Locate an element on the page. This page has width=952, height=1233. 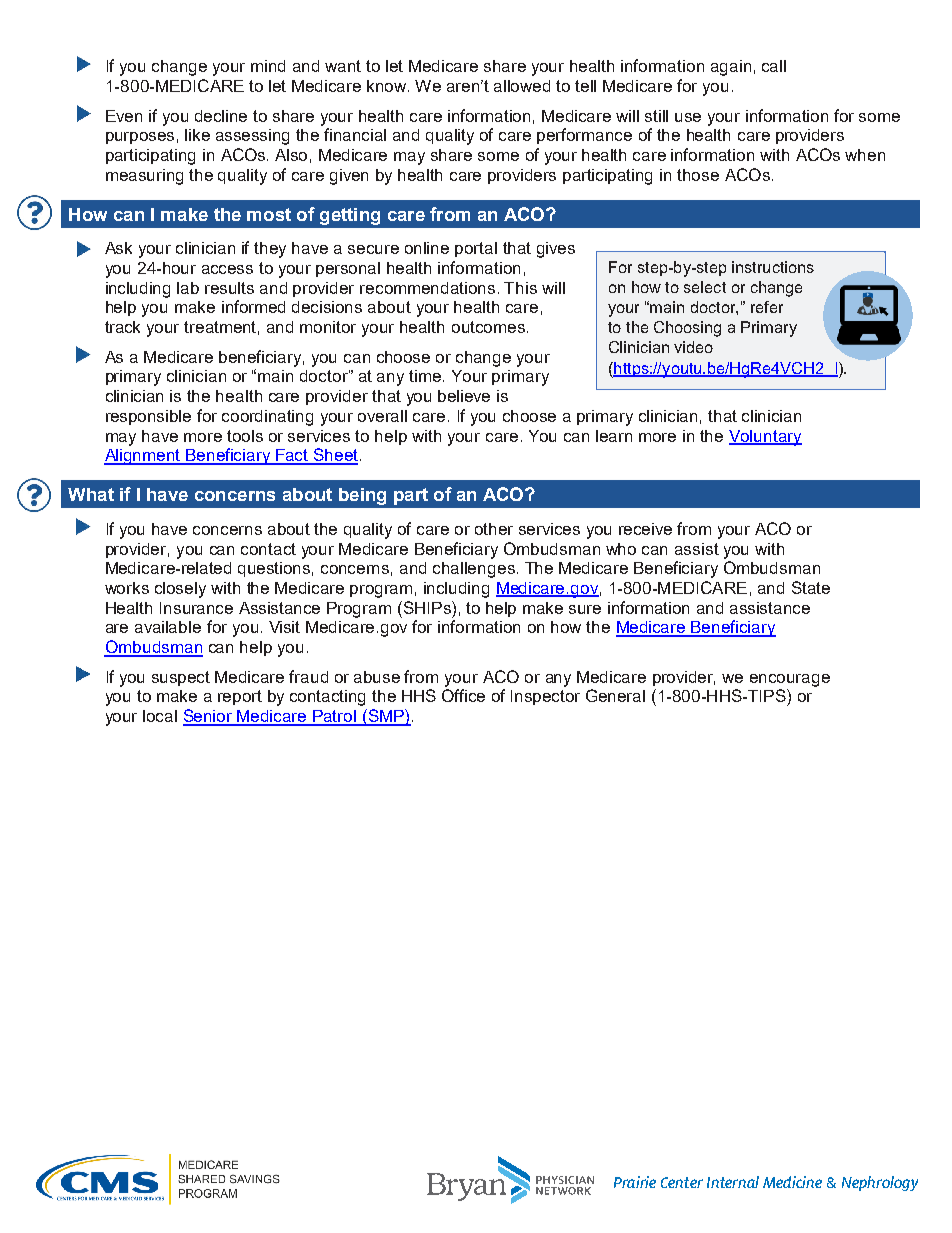
allowed is located at coordinates (522, 86).
